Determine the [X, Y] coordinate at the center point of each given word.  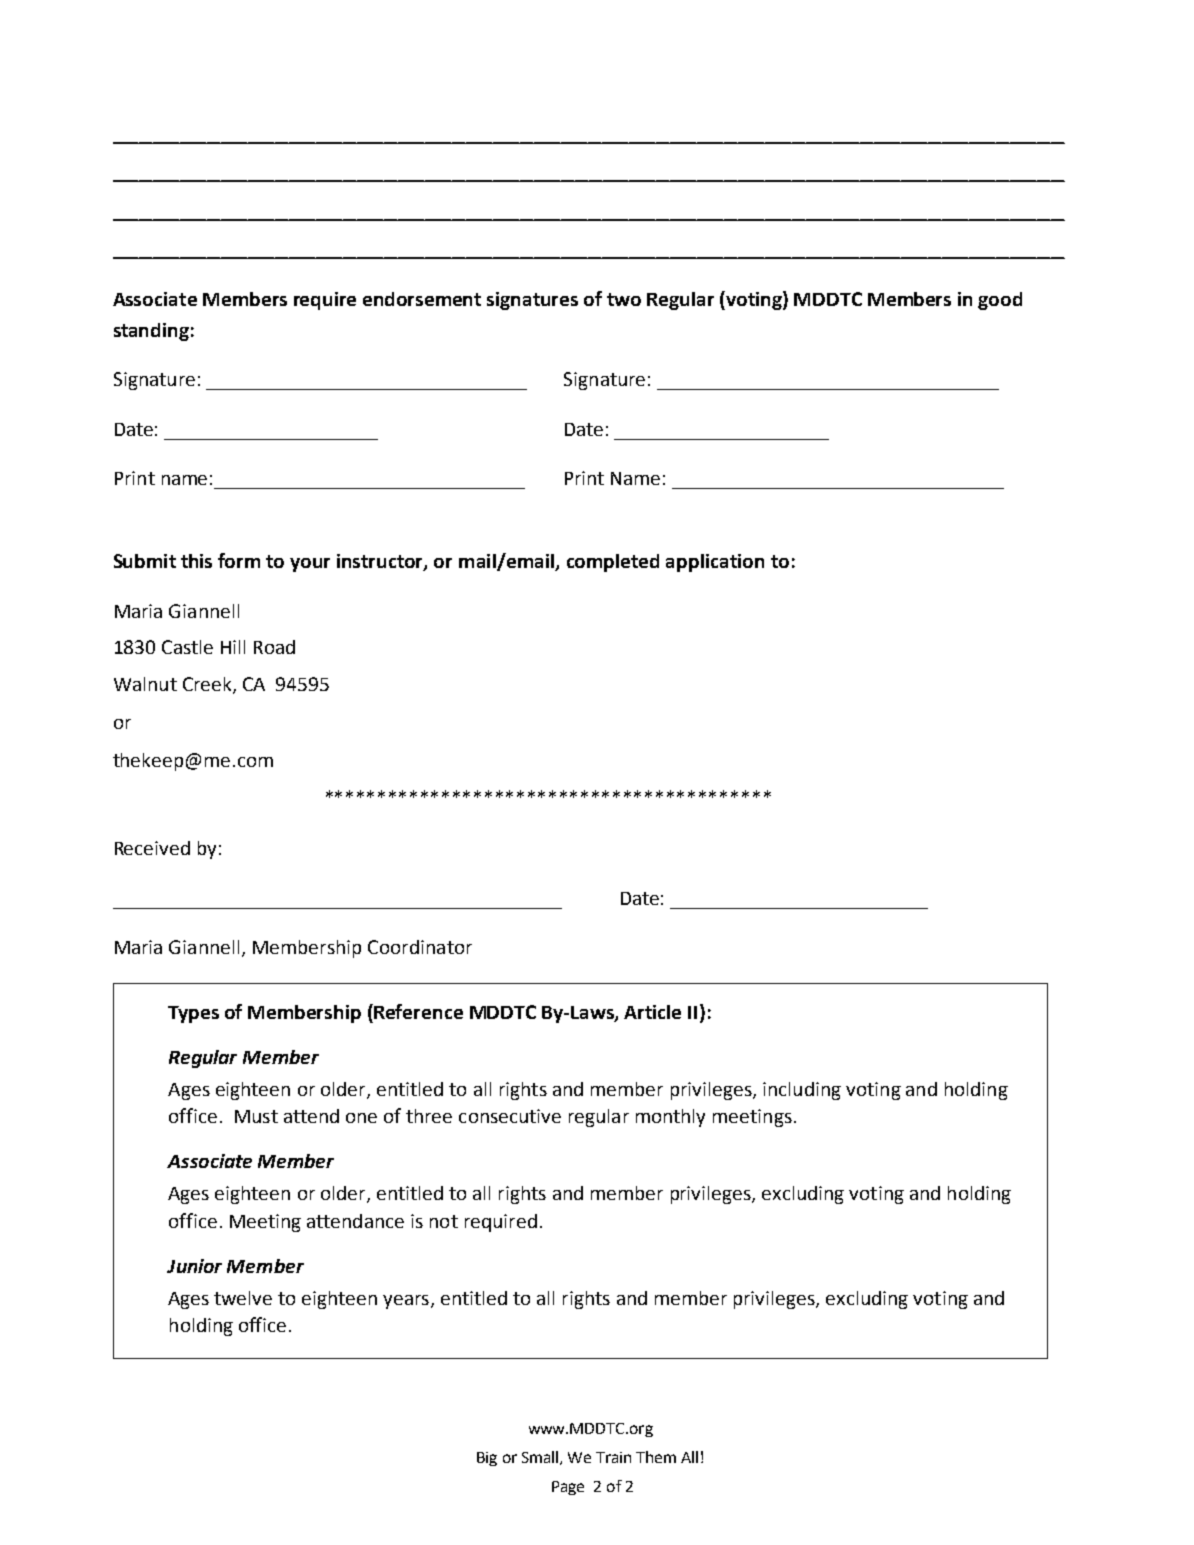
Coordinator [420, 947]
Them [656, 1457]
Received [152, 848]
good [1000, 301]
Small [541, 1458]
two [624, 299]
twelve [243, 1298]
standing [151, 332]
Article [652, 1012]
